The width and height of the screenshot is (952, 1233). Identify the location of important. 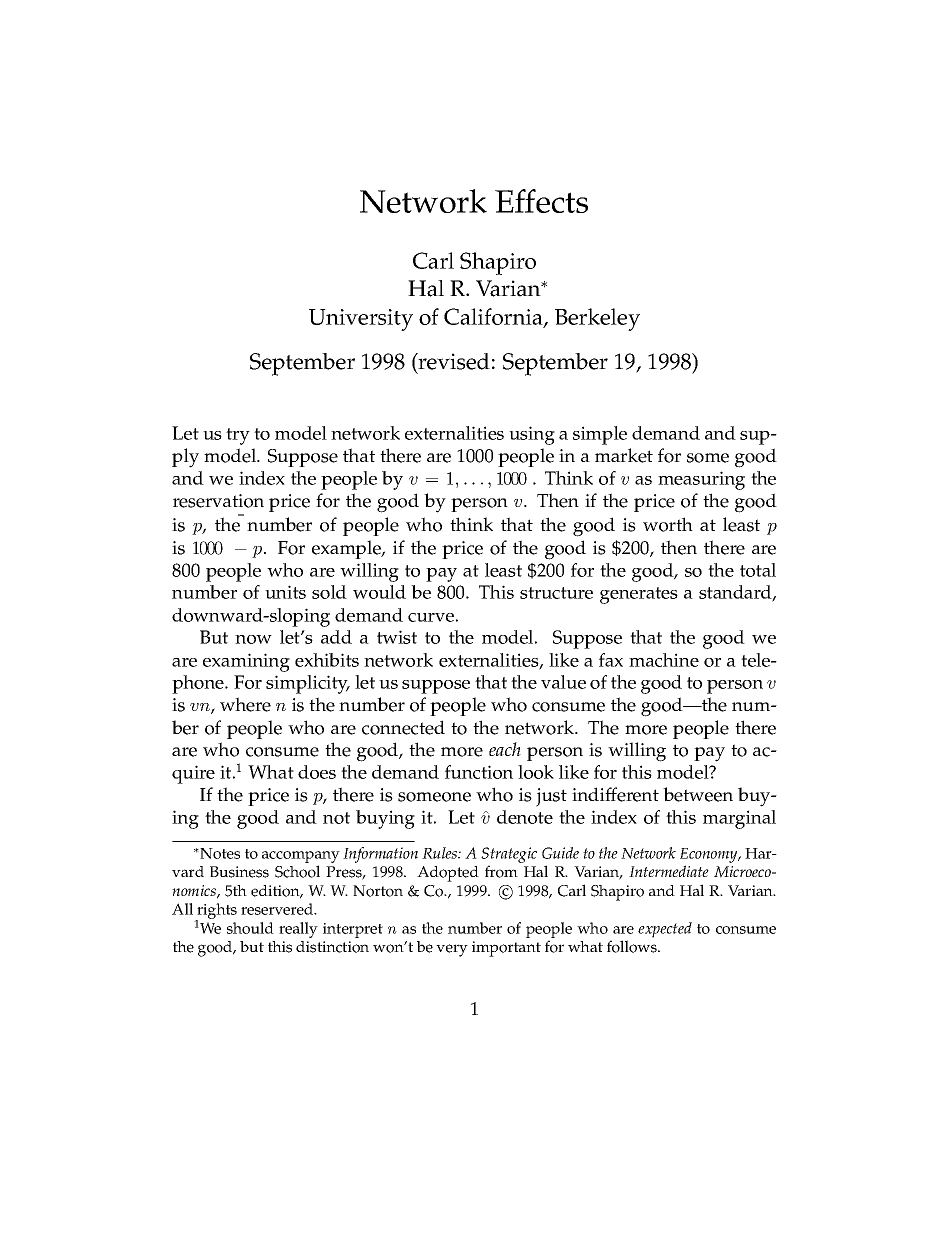
(506, 949).
